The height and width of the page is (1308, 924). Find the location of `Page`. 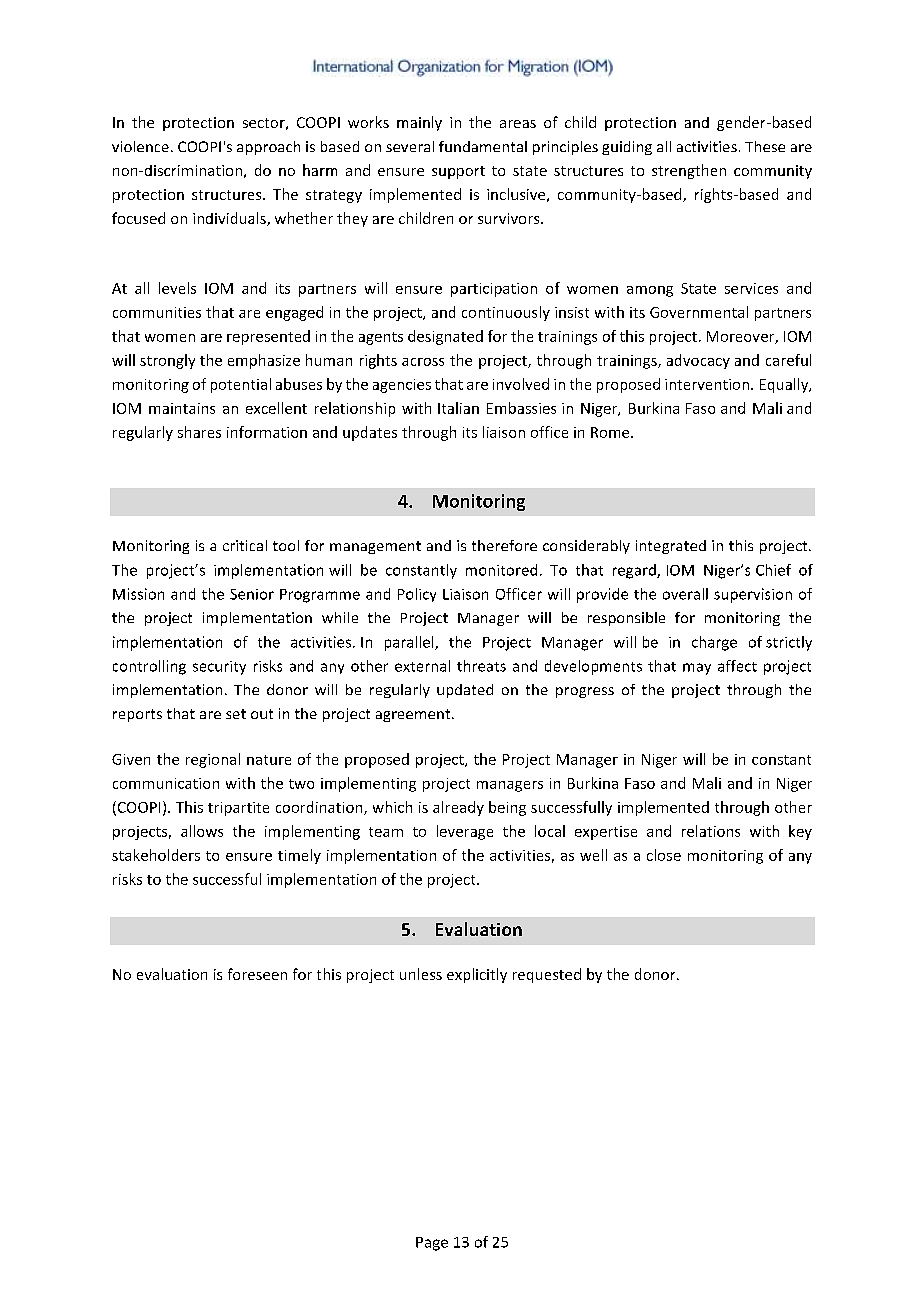

Page is located at coordinates (432, 1244).
